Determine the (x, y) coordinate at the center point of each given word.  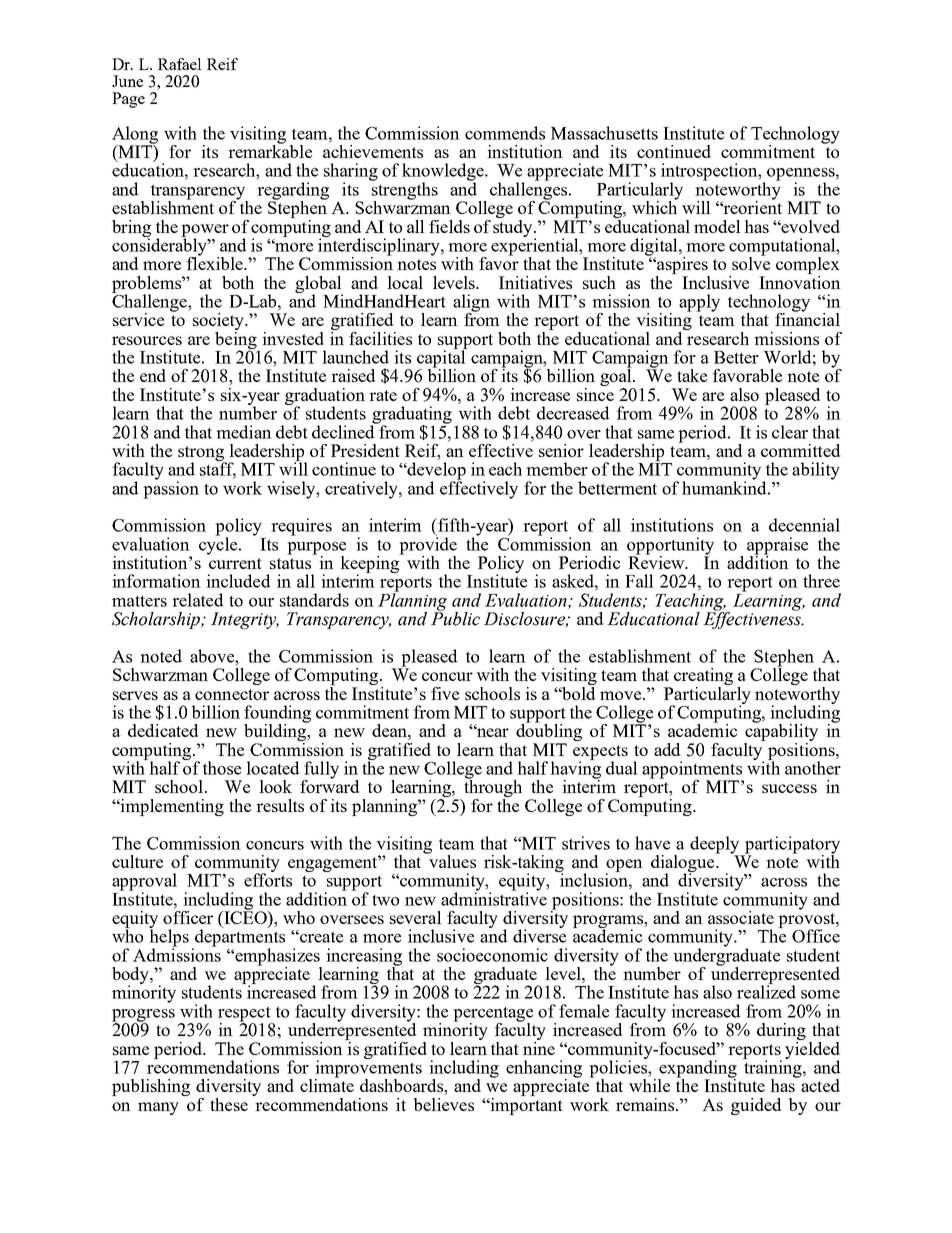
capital (442, 359)
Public (455, 618)
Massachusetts (604, 133)
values (451, 860)
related (197, 600)
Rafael (180, 64)
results (280, 805)
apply (699, 303)
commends (505, 133)
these (229, 1104)
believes (444, 1104)
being (236, 340)
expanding (697, 1070)
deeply (716, 846)
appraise (777, 547)
